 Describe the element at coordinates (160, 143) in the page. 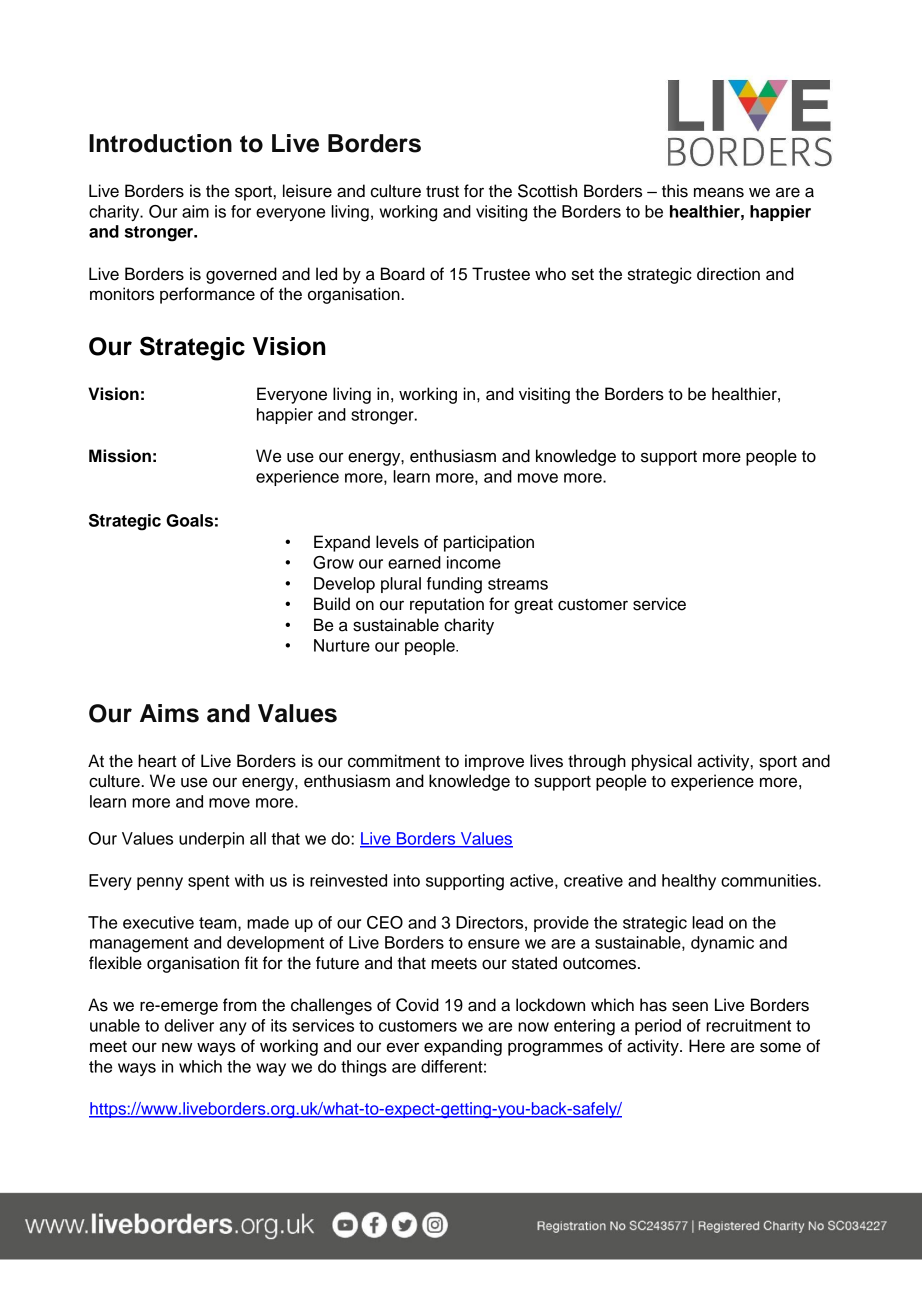

I see `Introduction` at that location.
